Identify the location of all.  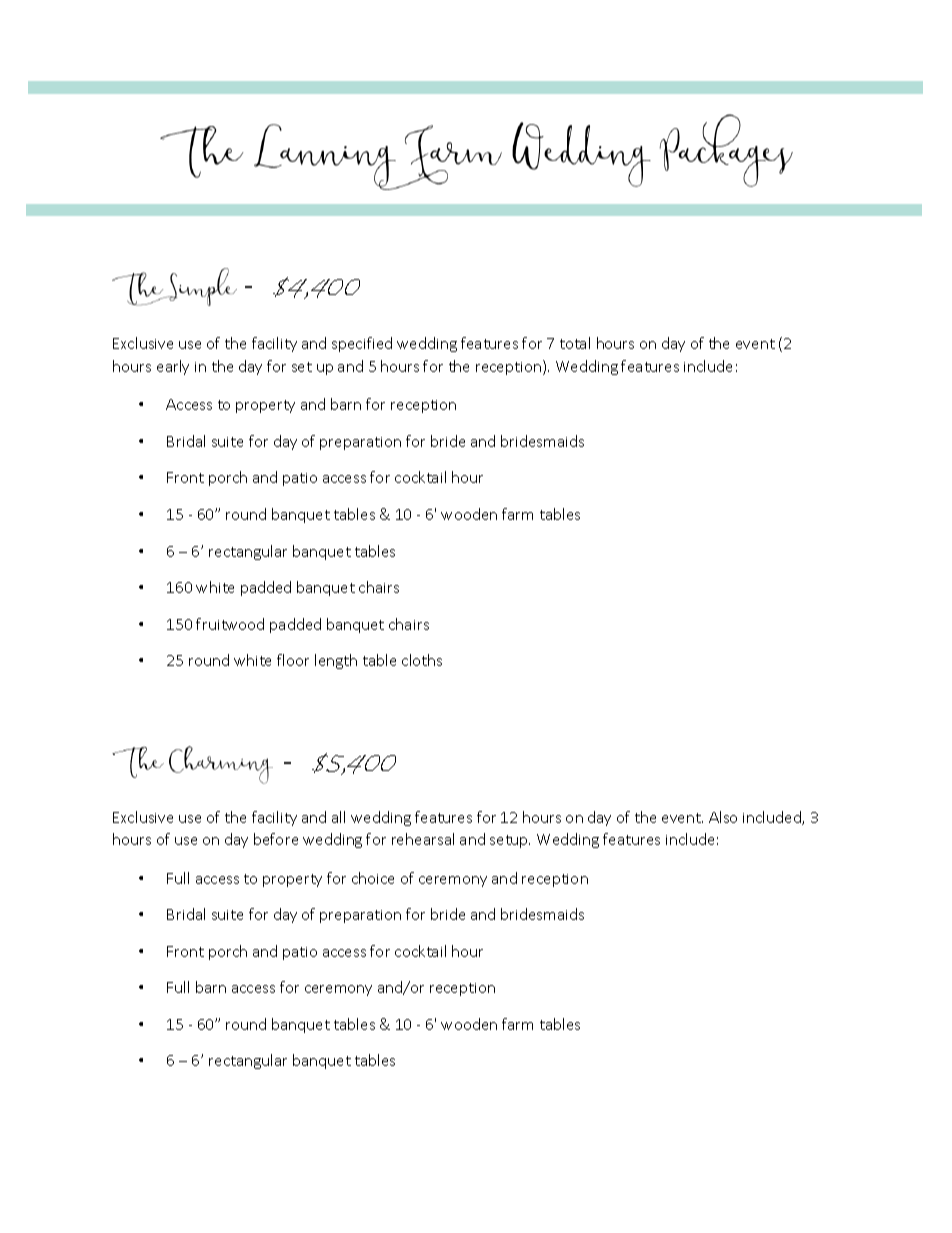
(338, 817).
